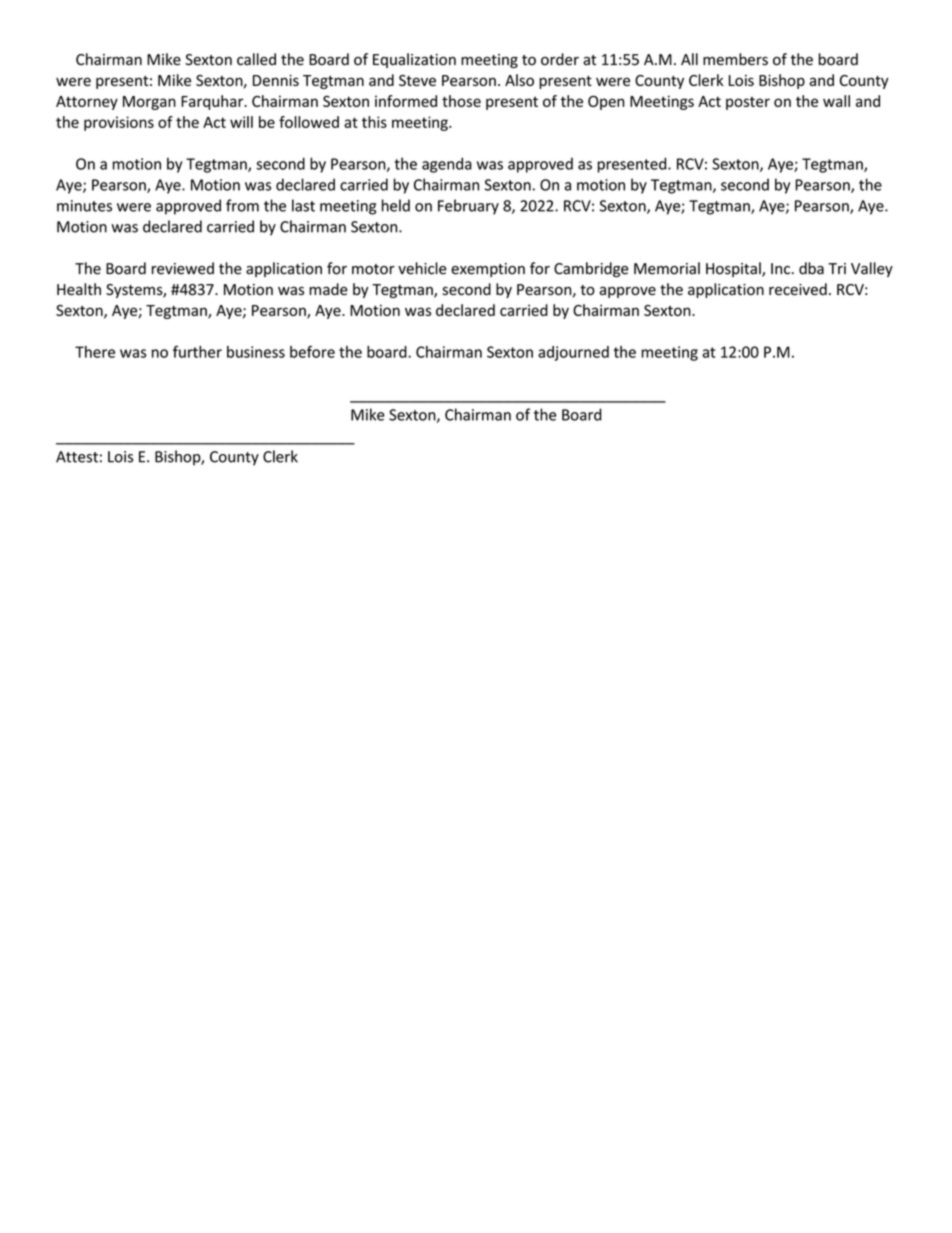 Image resolution: width=952 pixels, height=1233 pixels. I want to click on reviewed, so click(183, 268).
